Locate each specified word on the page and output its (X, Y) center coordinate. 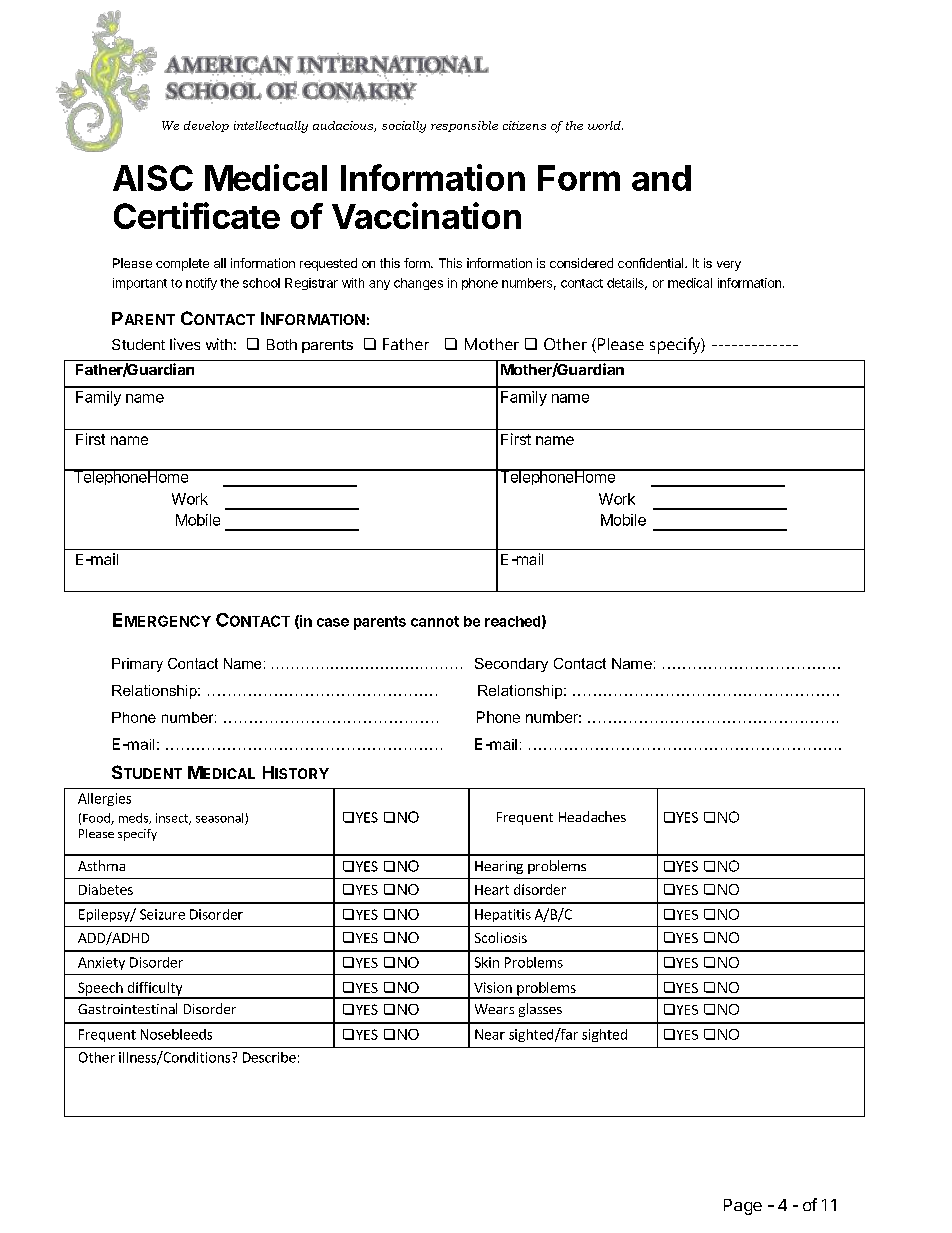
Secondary (511, 665)
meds (134, 818)
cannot (435, 621)
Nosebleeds (176, 1034)
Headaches (592, 816)
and (661, 178)
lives (185, 344)
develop (206, 126)
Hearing (499, 867)
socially (404, 127)
